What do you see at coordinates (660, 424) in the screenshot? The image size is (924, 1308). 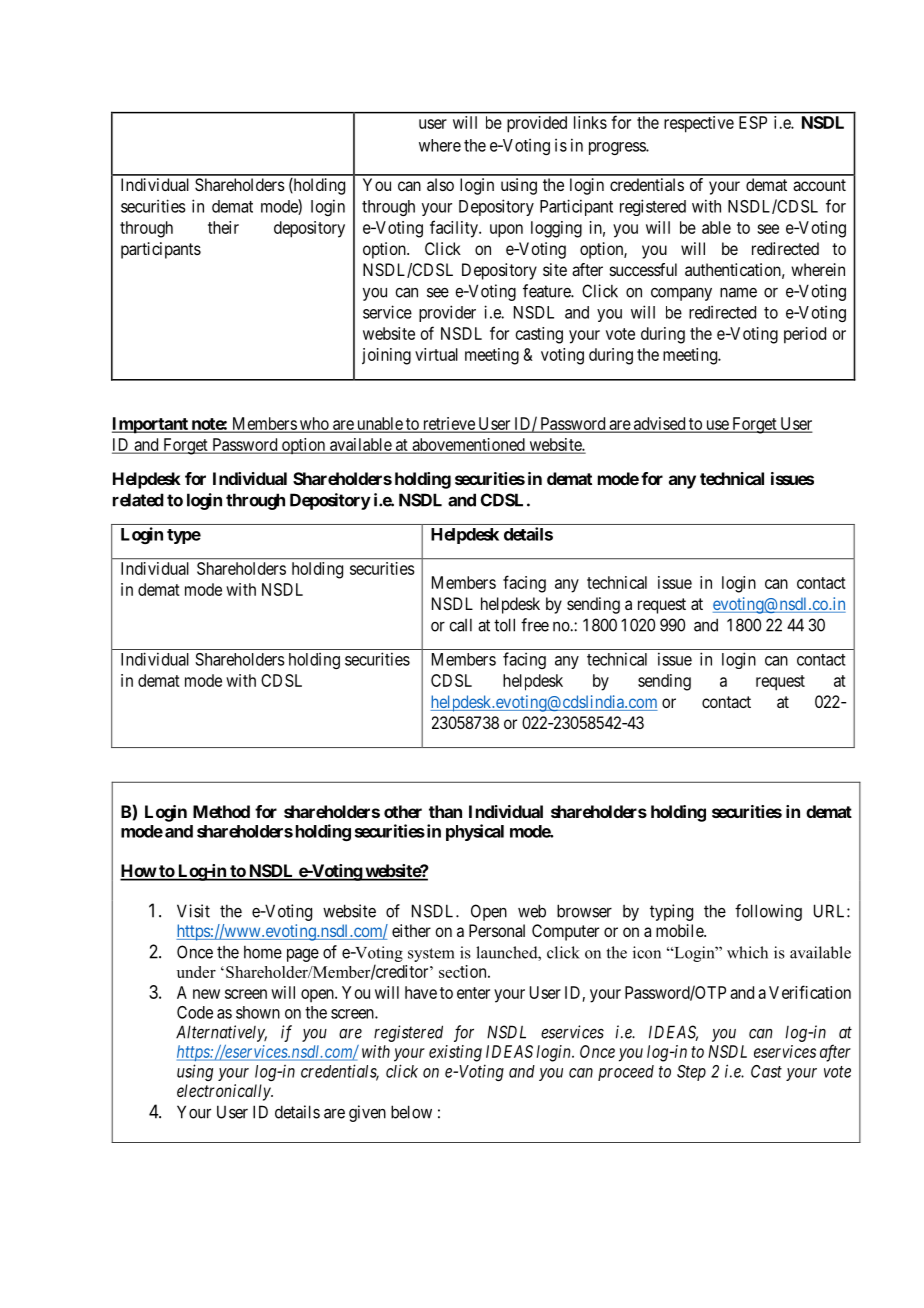 I see `advised` at bounding box center [660, 424].
